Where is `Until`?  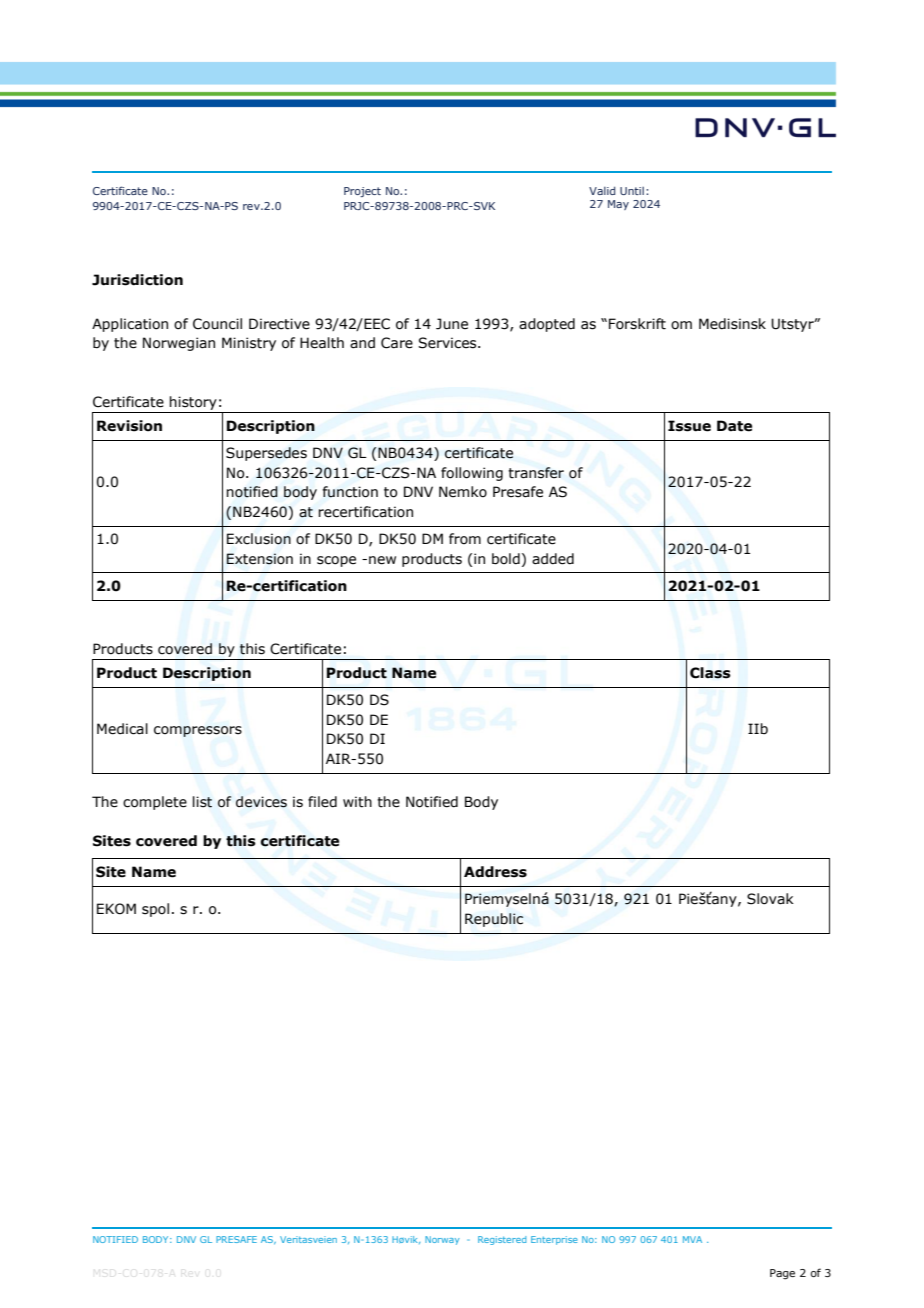 Until is located at coordinates (632, 191).
